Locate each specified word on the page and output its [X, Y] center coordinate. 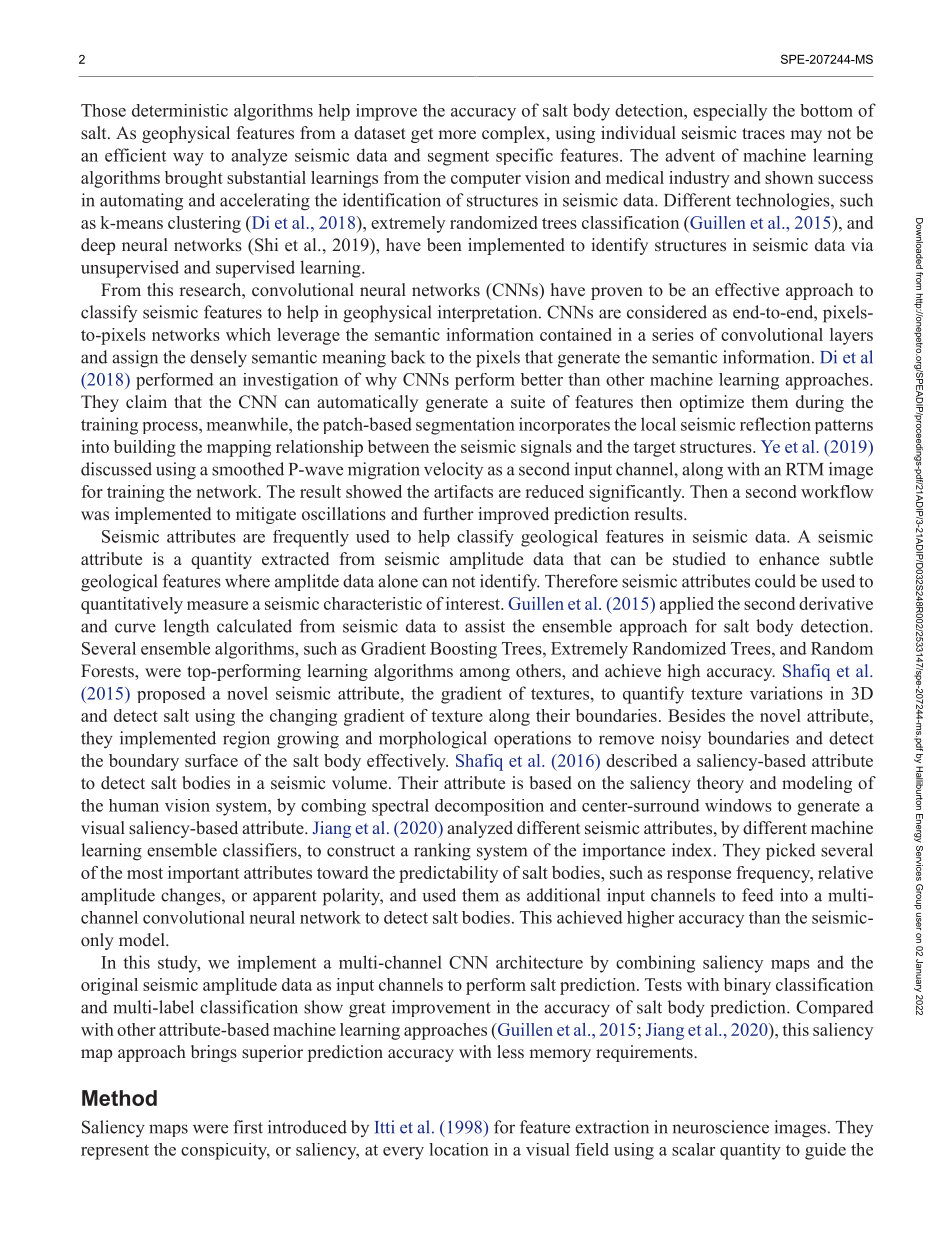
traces [763, 134]
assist [485, 626]
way [188, 159]
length [186, 628]
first [248, 1127]
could [775, 581]
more [457, 135]
